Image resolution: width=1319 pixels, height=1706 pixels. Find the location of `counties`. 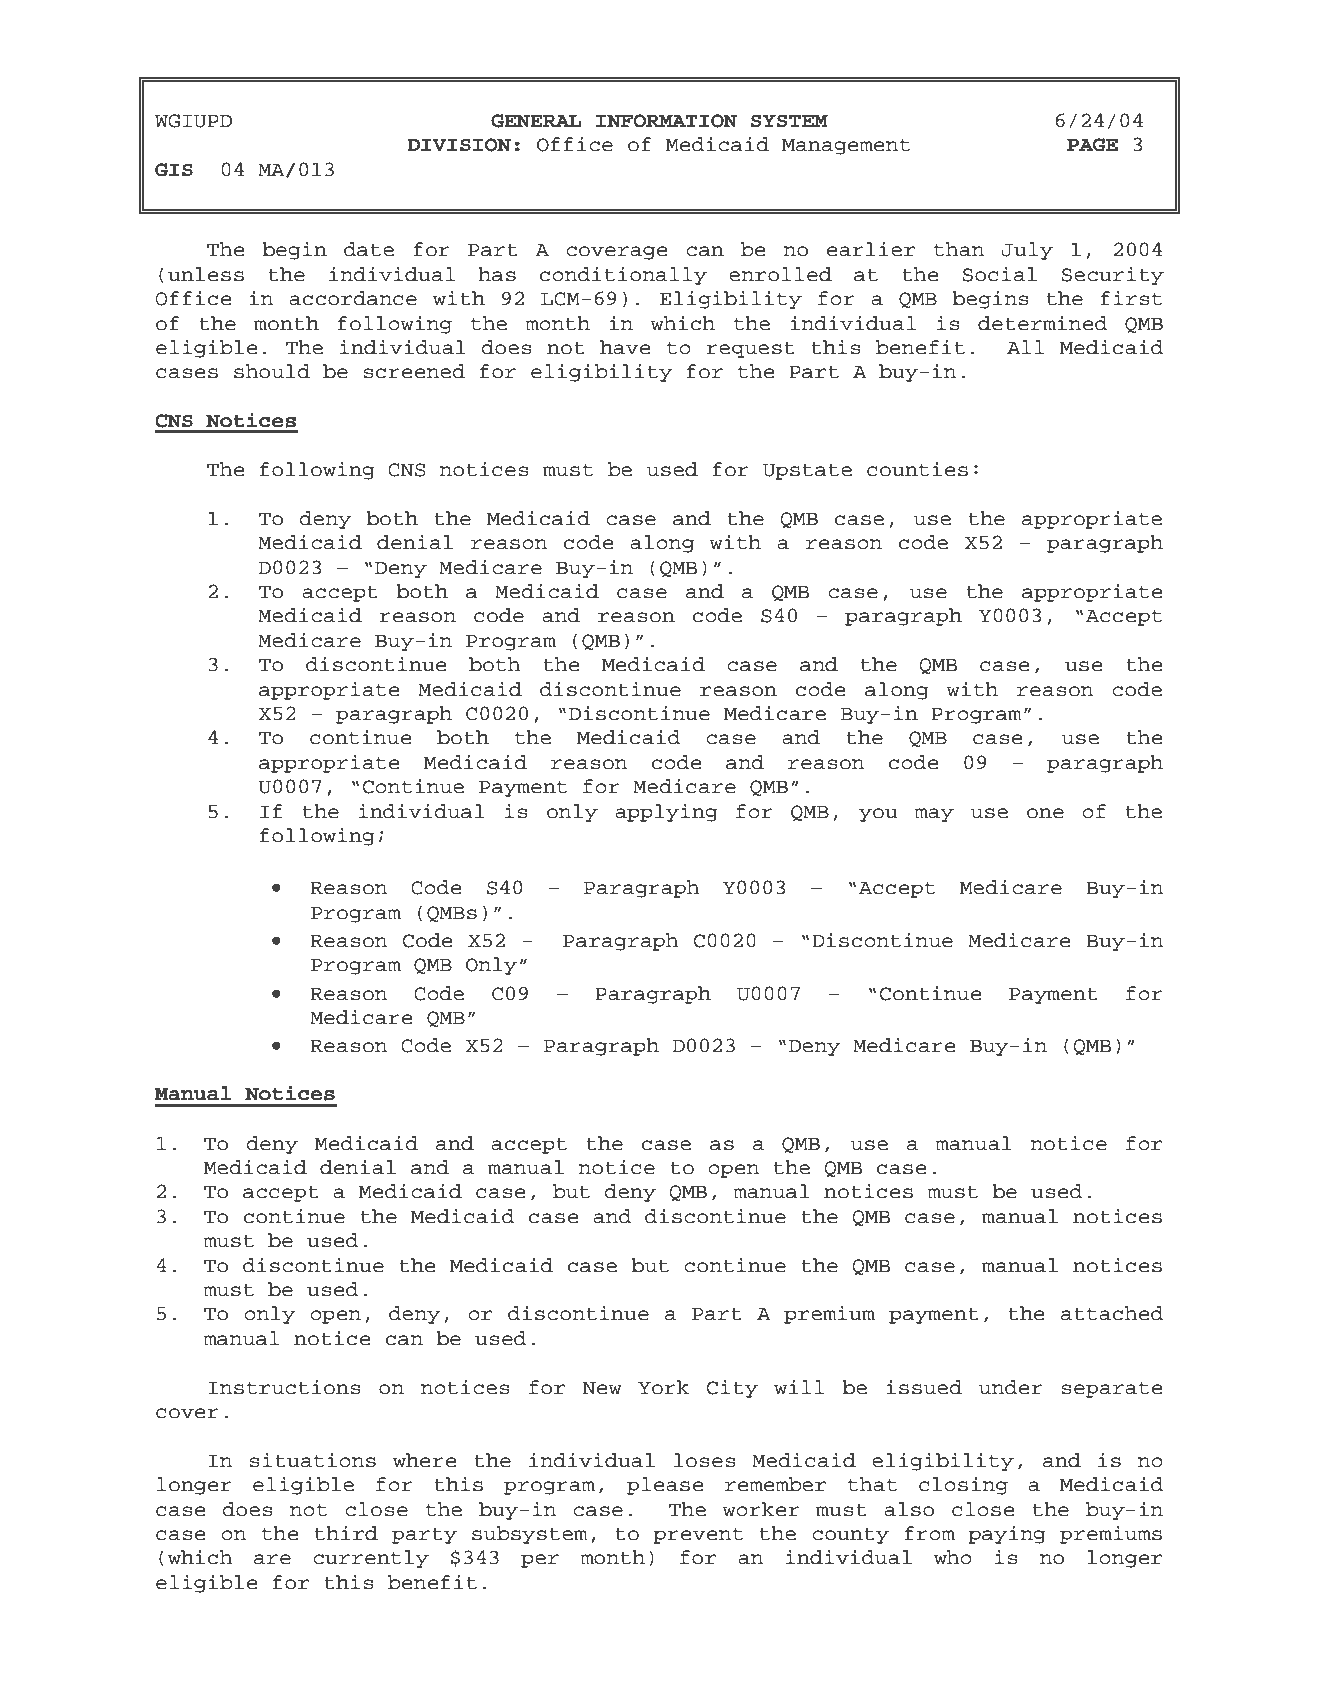

counties is located at coordinates (917, 469).
